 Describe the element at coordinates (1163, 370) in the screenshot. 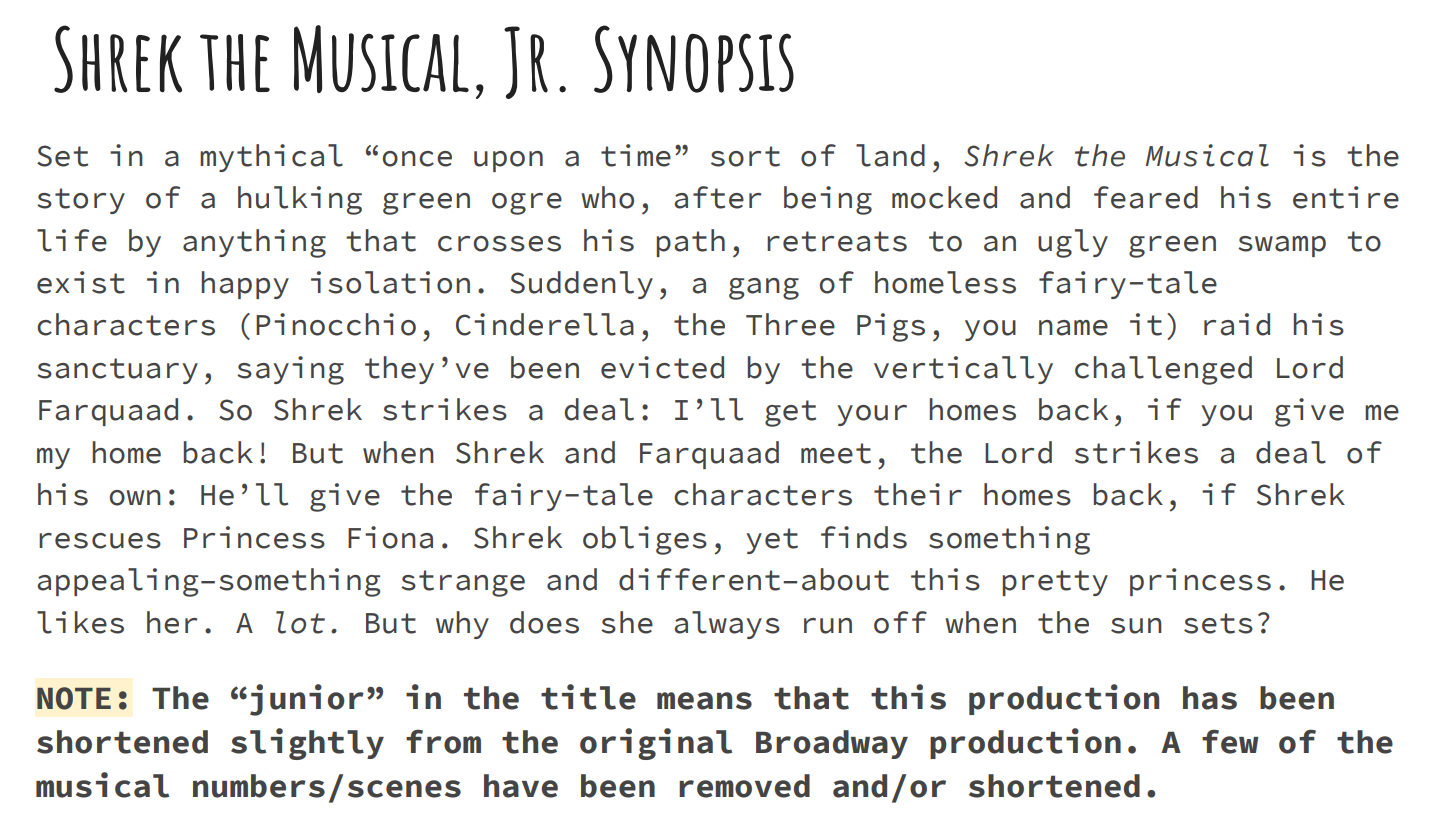

I see `challenged` at that location.
